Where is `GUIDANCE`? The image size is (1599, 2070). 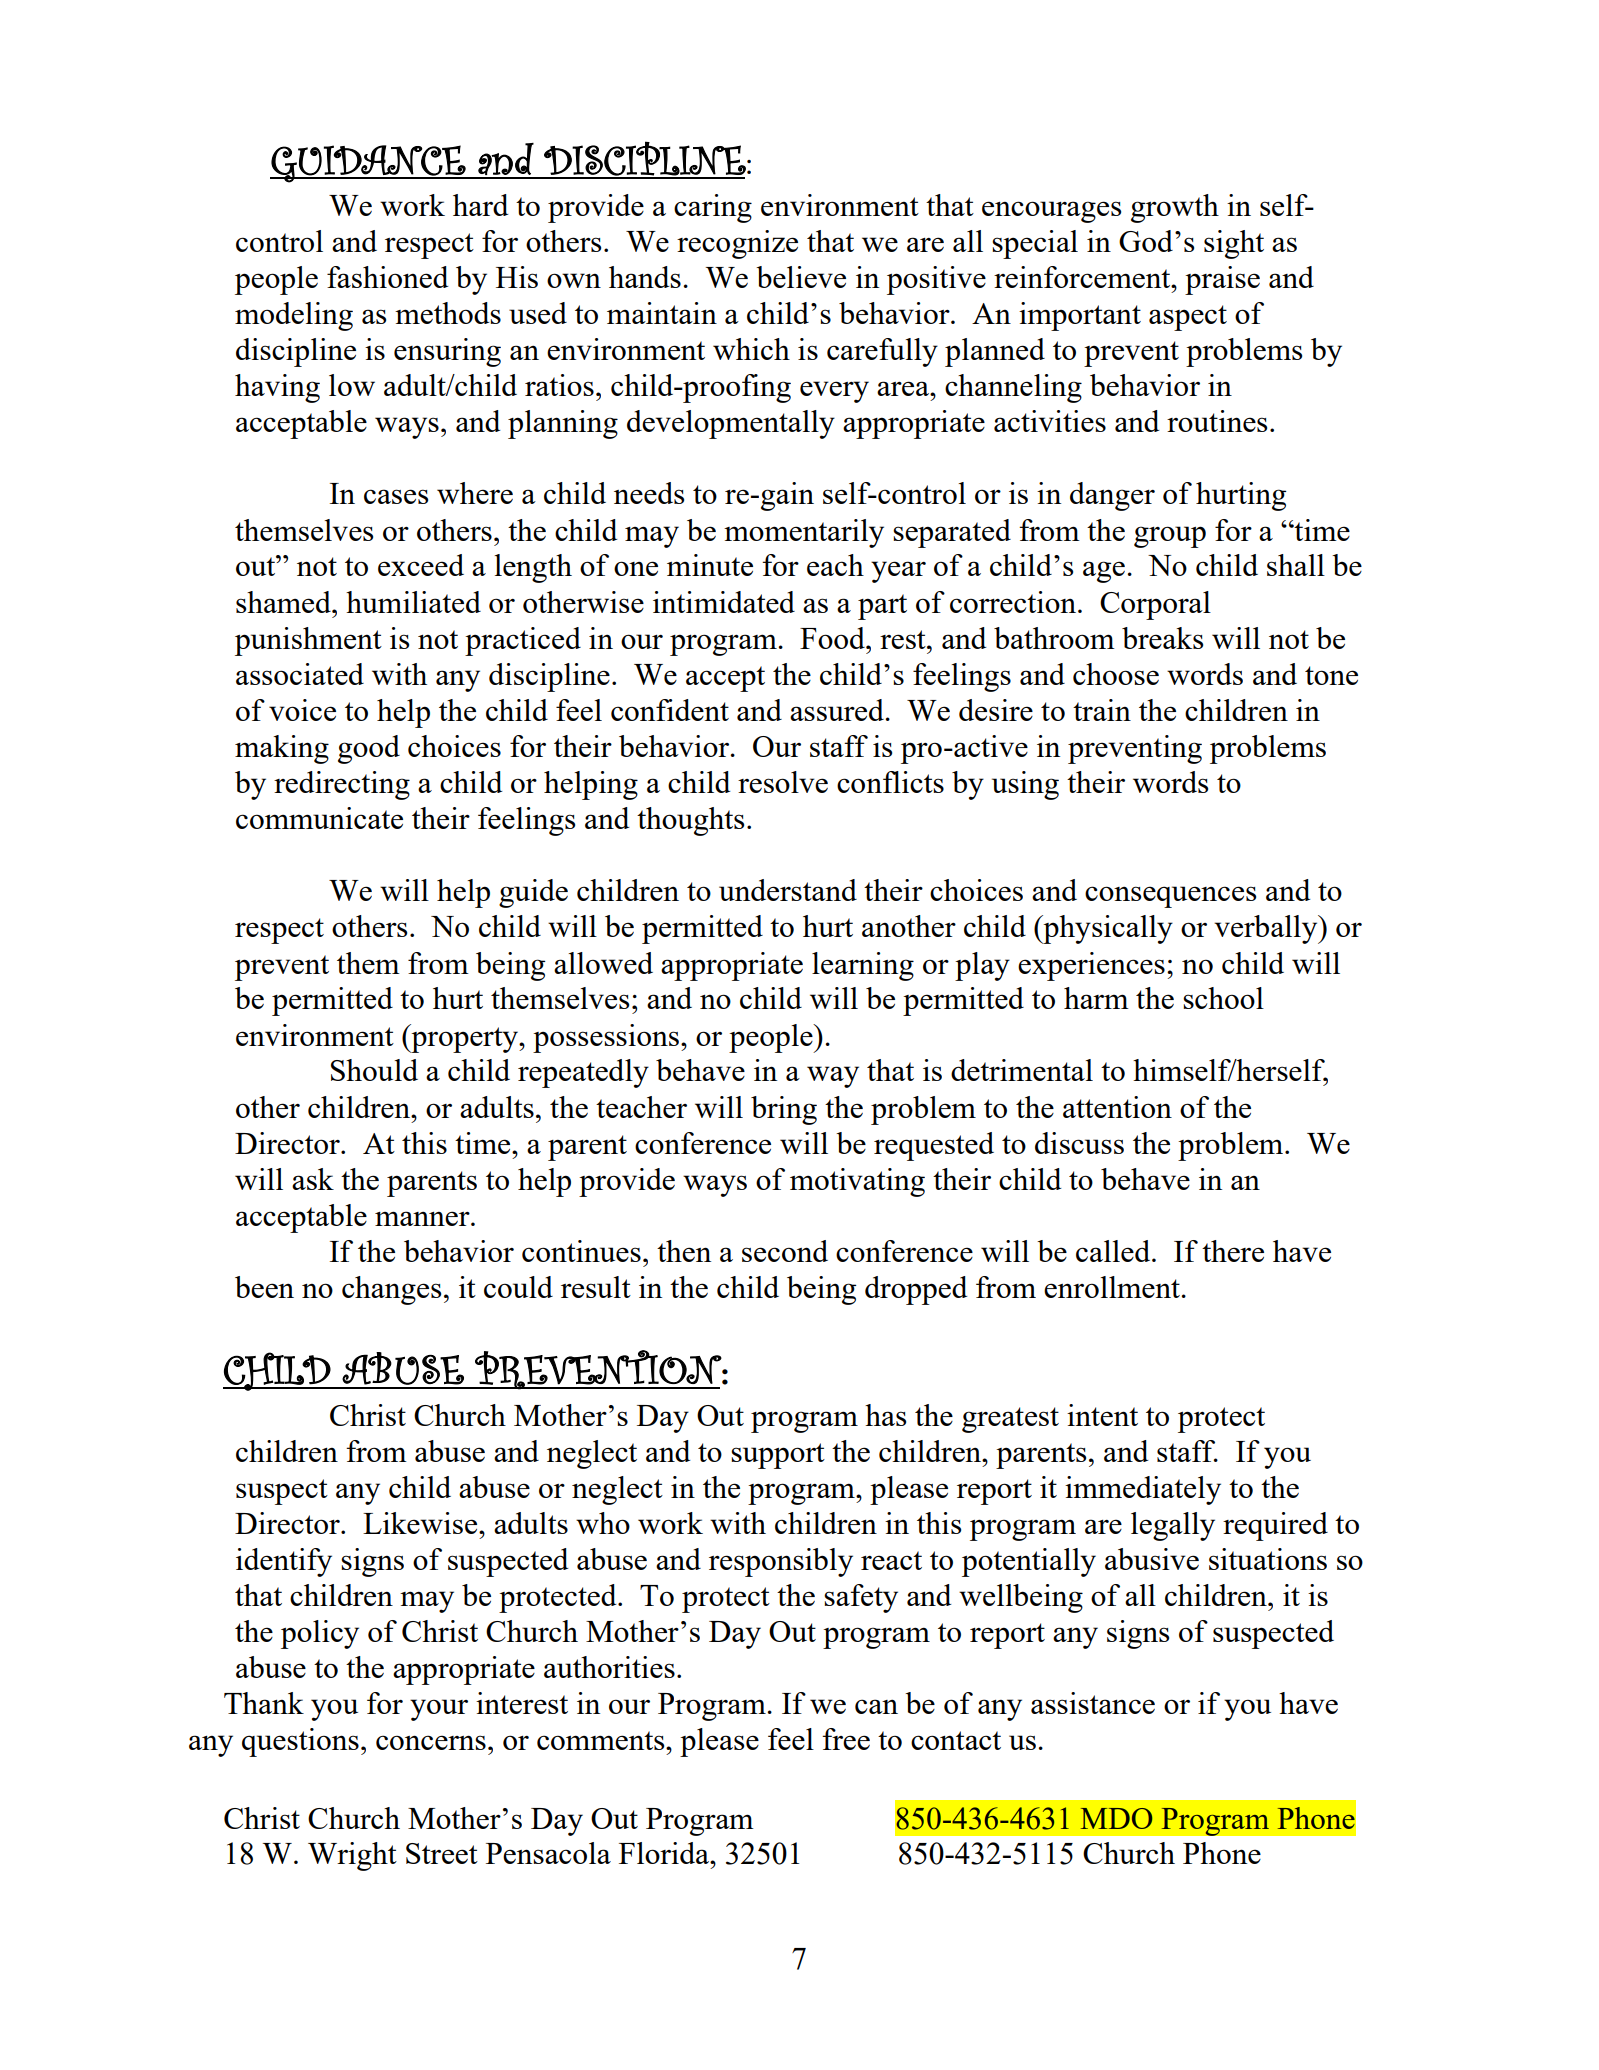 GUIDANCE is located at coordinates (369, 164).
